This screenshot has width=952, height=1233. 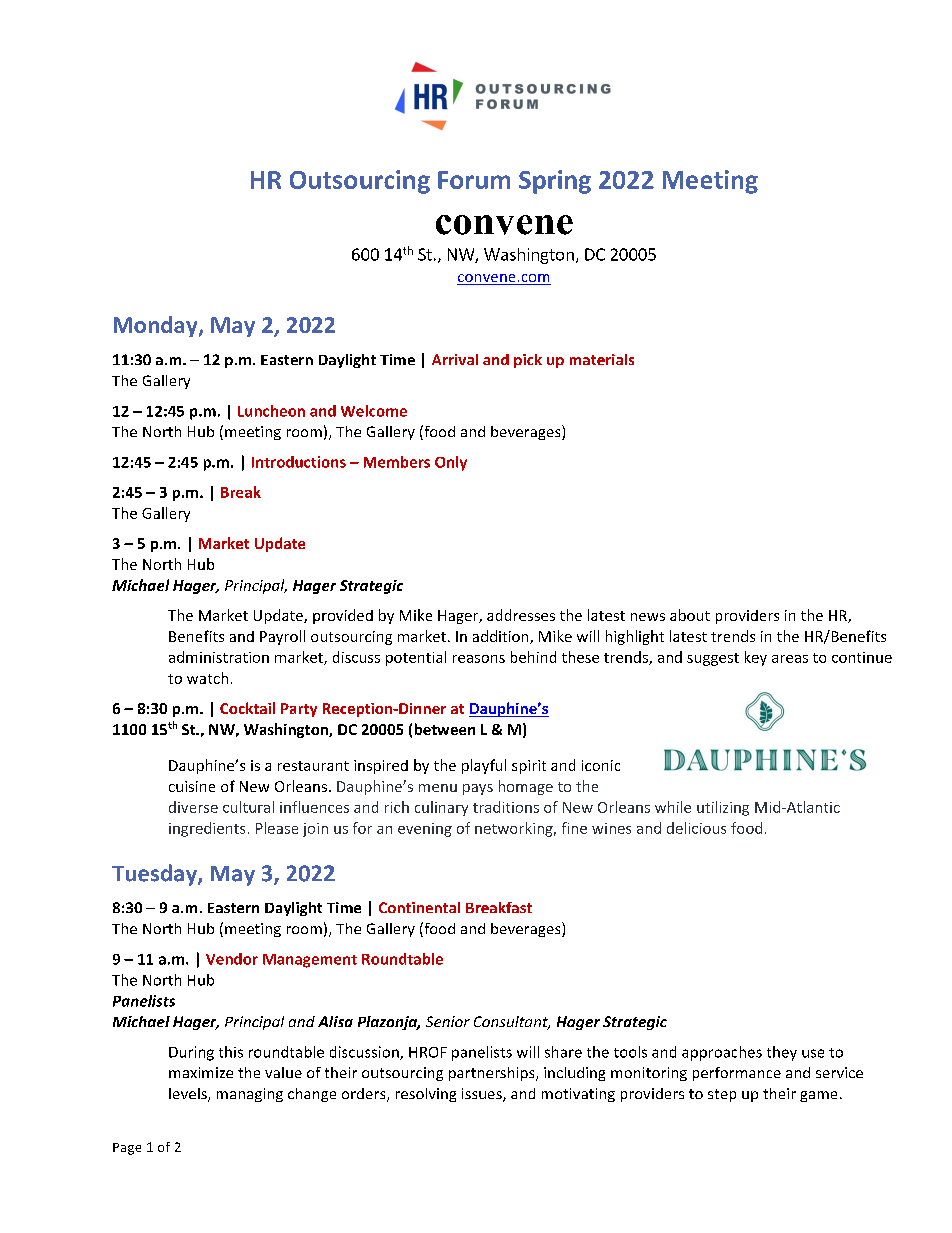 What do you see at coordinates (271, 411) in the screenshot?
I see `Luncheon` at bounding box center [271, 411].
